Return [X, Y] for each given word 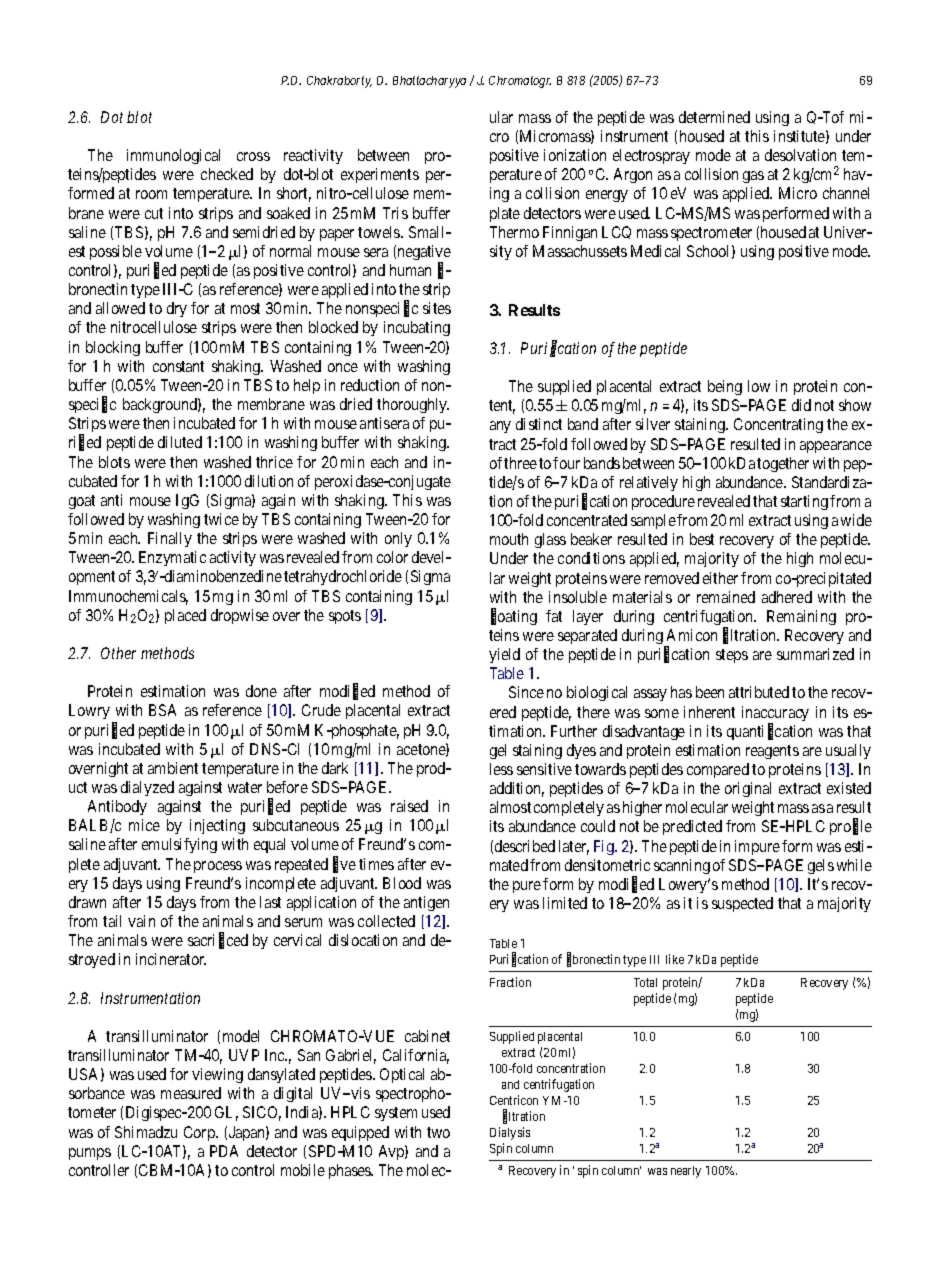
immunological [173, 156]
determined [714, 117]
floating [514, 617]
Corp [200, 1133]
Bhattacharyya [429, 82]
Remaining [801, 617]
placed [185, 616]
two [438, 1132]
